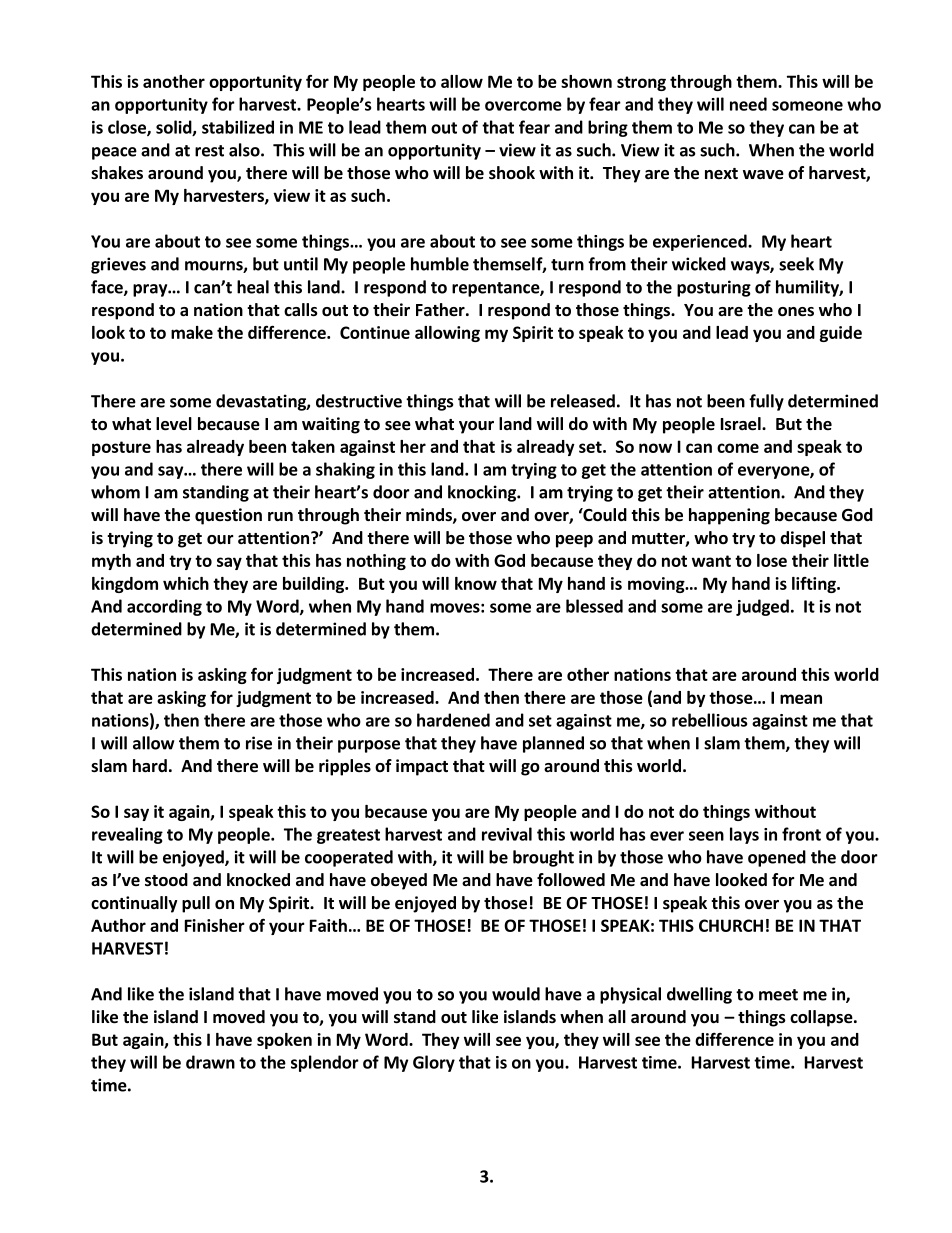  I want to click on stabilized, so click(238, 127).
